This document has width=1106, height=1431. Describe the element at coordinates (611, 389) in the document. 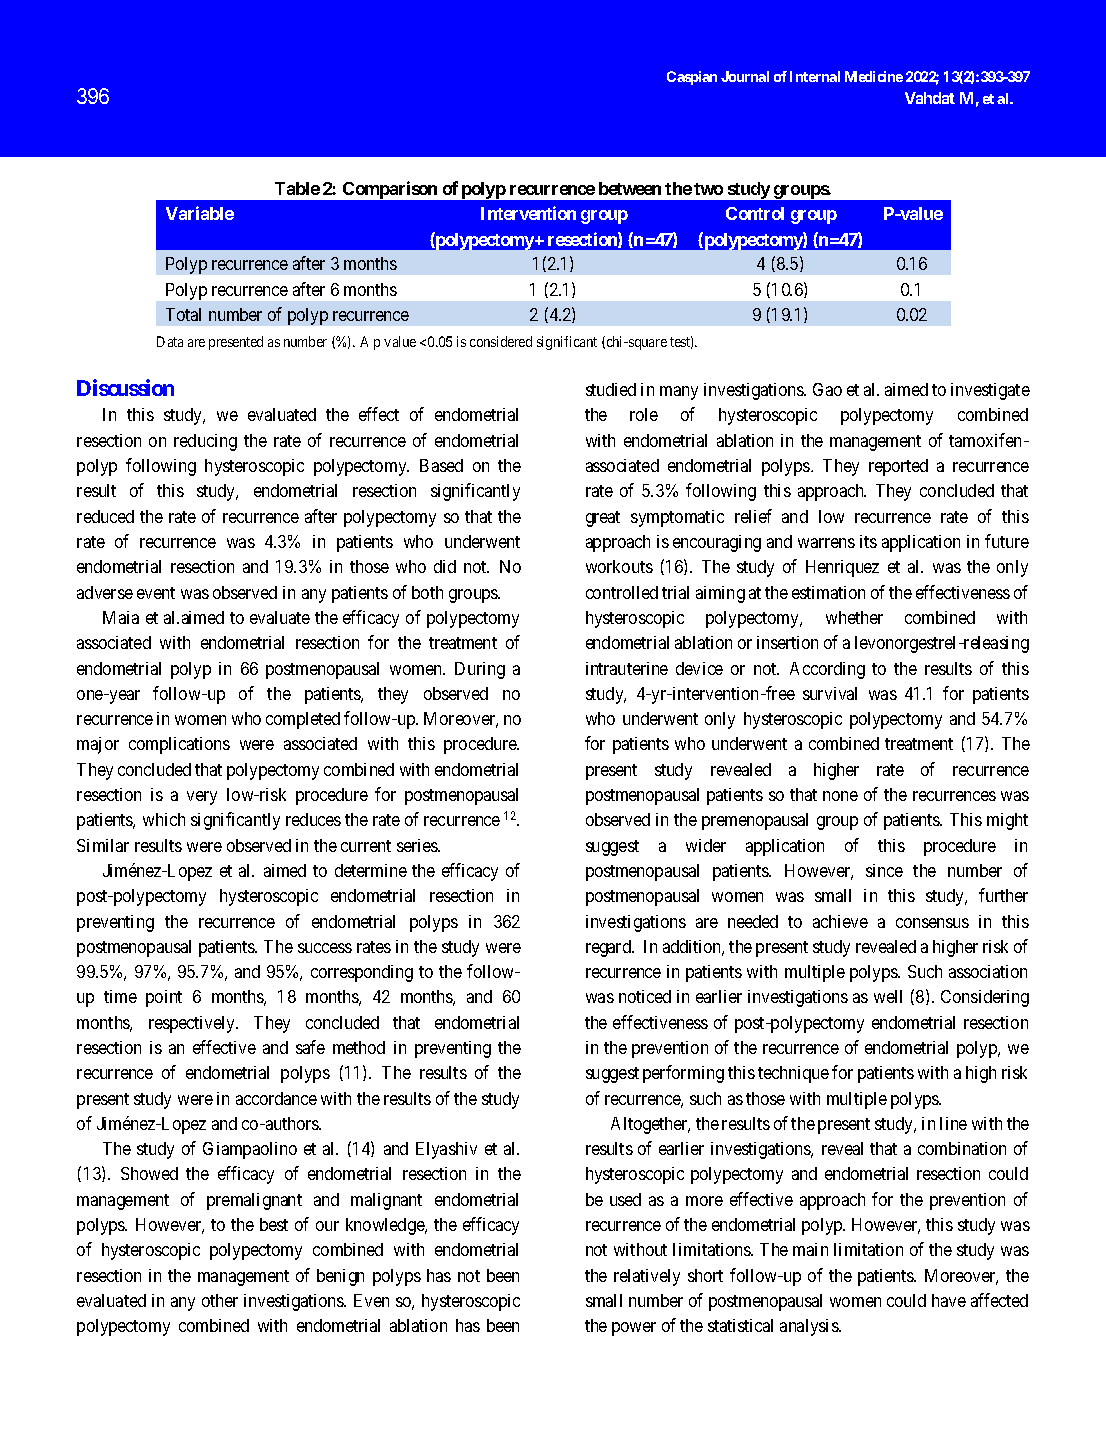

I see `studied` at that location.
